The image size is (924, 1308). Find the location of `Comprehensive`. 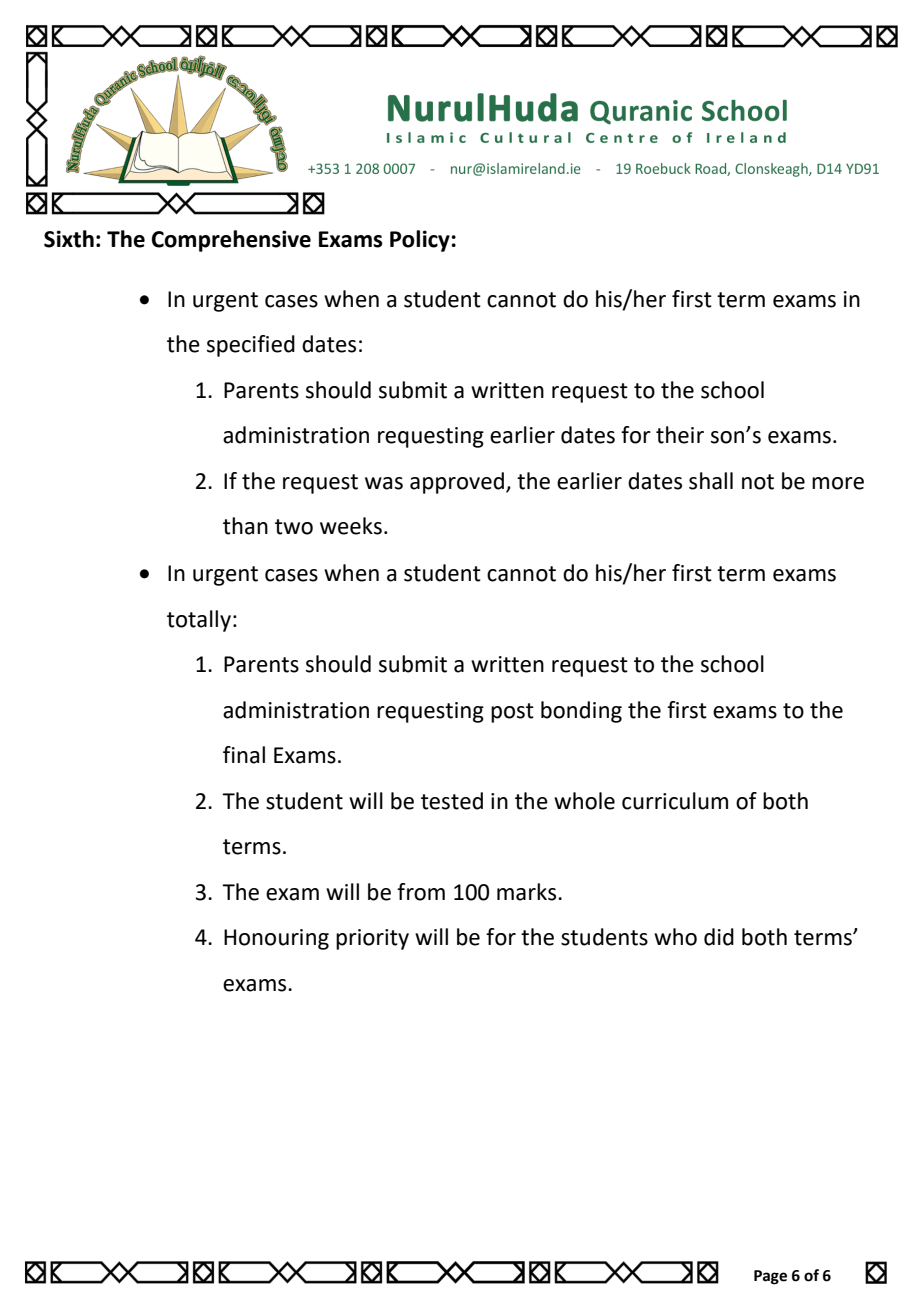

Comprehensive is located at coordinates (231, 241).
